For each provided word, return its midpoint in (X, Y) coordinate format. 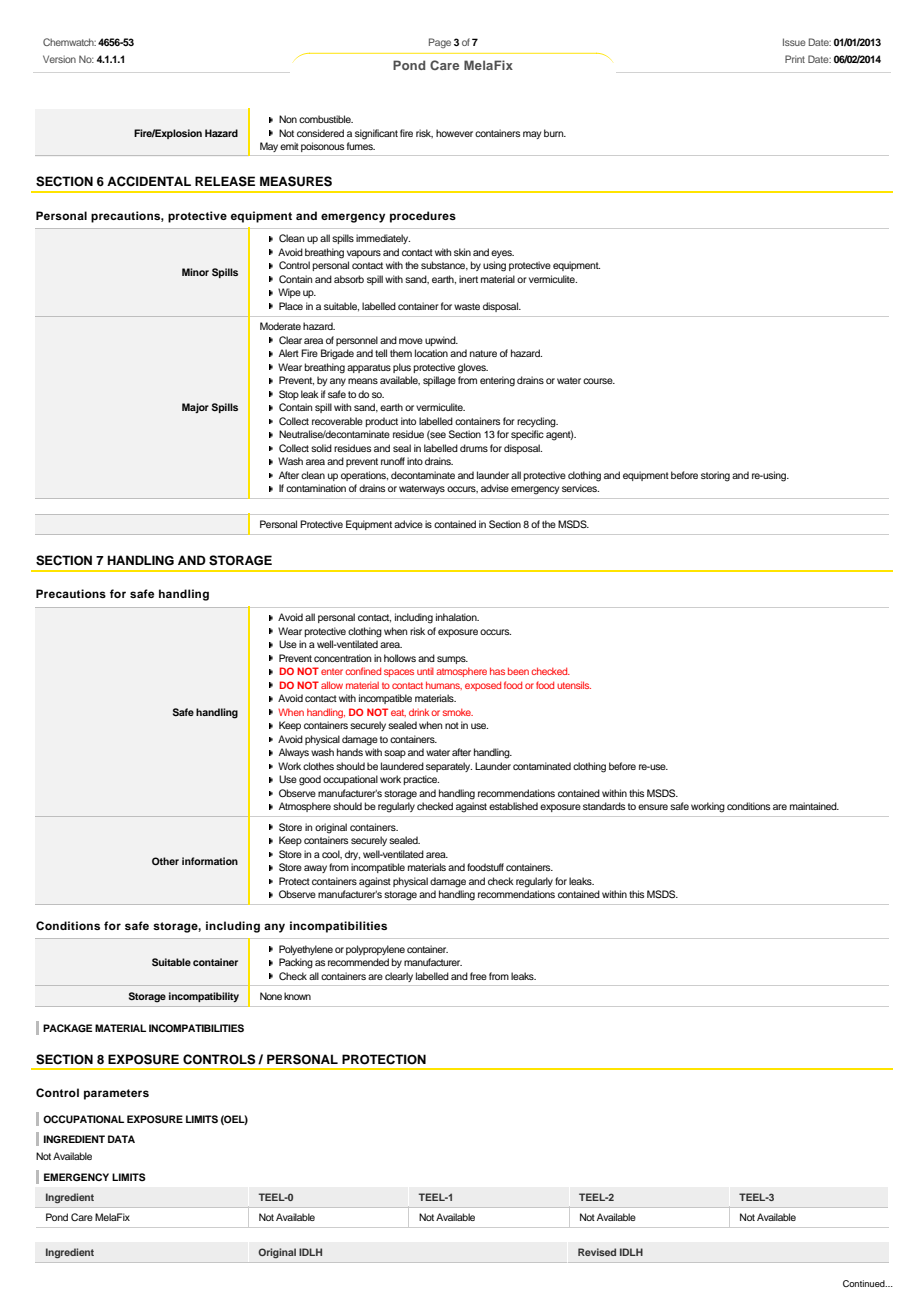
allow (332, 685)
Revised (597, 1252)
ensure (653, 807)
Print (795, 59)
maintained (814, 806)
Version (59, 59)
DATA (121, 1139)
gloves (473, 368)
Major (195, 408)
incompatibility (204, 997)
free (478, 976)
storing (715, 476)
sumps (452, 660)
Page (440, 43)
